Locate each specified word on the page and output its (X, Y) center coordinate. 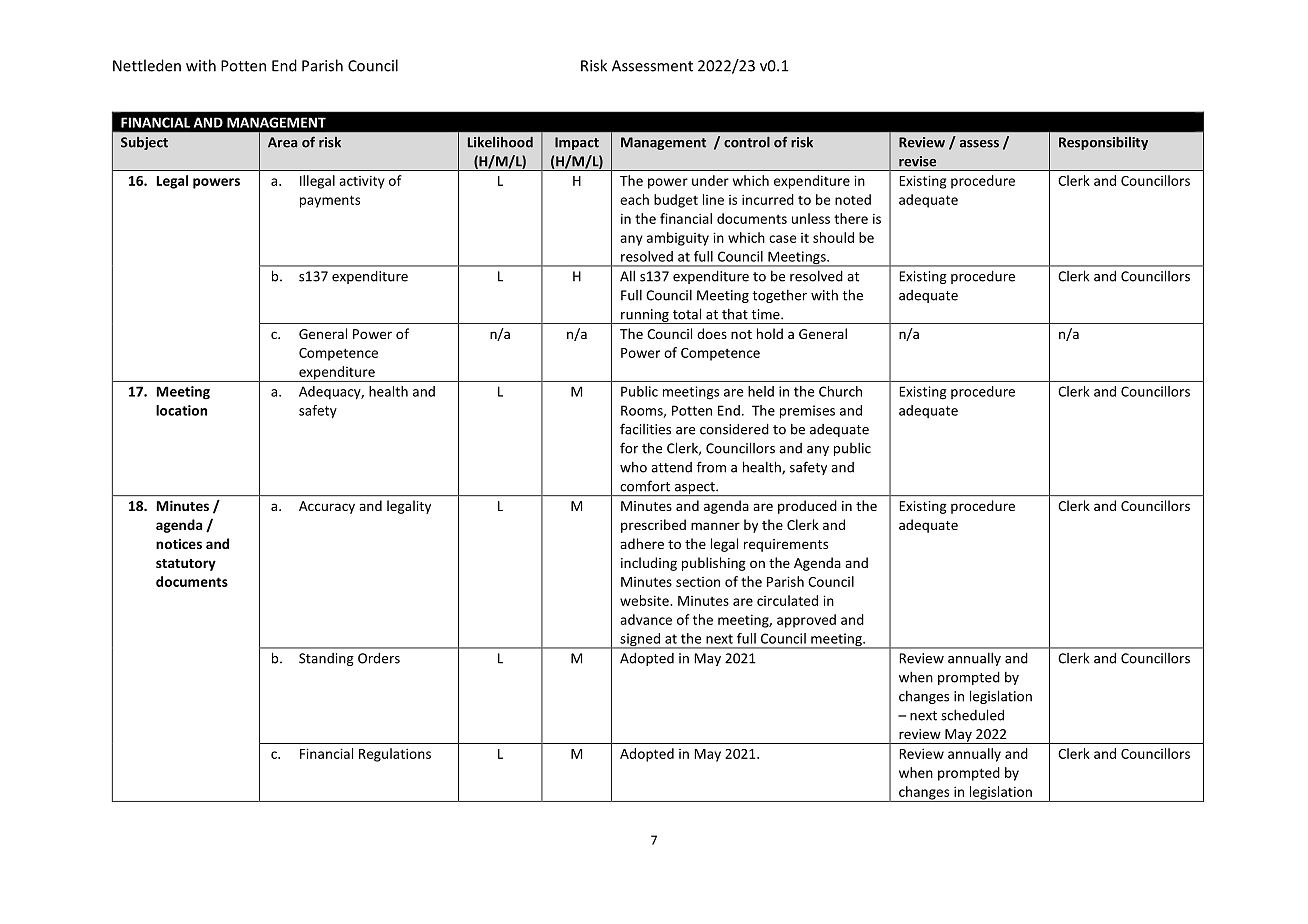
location (181, 410)
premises (807, 412)
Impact (577, 143)
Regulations (395, 755)
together (779, 296)
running (645, 316)
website (645, 600)
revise (917, 161)
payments (330, 201)
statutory (186, 565)
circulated (787, 600)
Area (282, 142)
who (633, 467)
